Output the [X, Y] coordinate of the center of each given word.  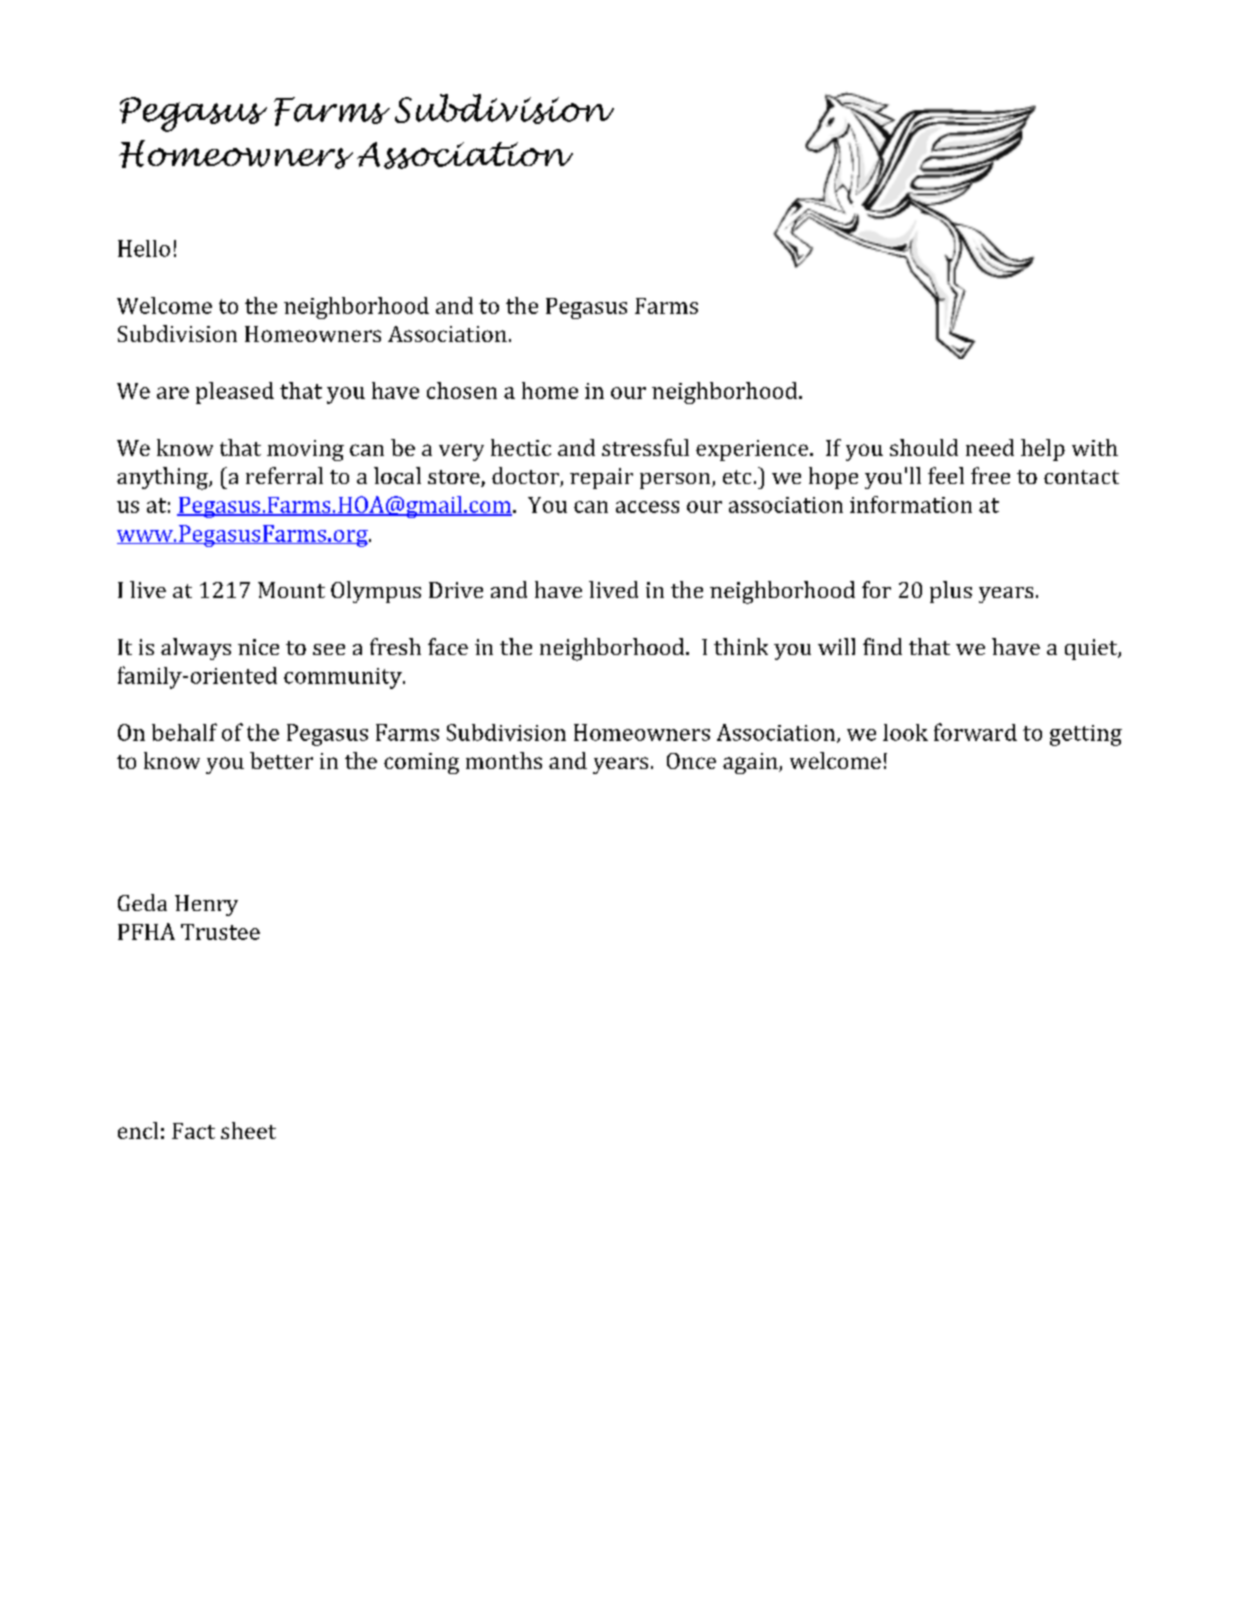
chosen [462, 390]
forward [975, 732]
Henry [206, 905]
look [905, 732]
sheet [248, 1130]
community [344, 678]
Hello [144, 248]
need [990, 447]
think [741, 646]
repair [601, 478]
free [990, 475]
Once [691, 761]
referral [284, 475]
